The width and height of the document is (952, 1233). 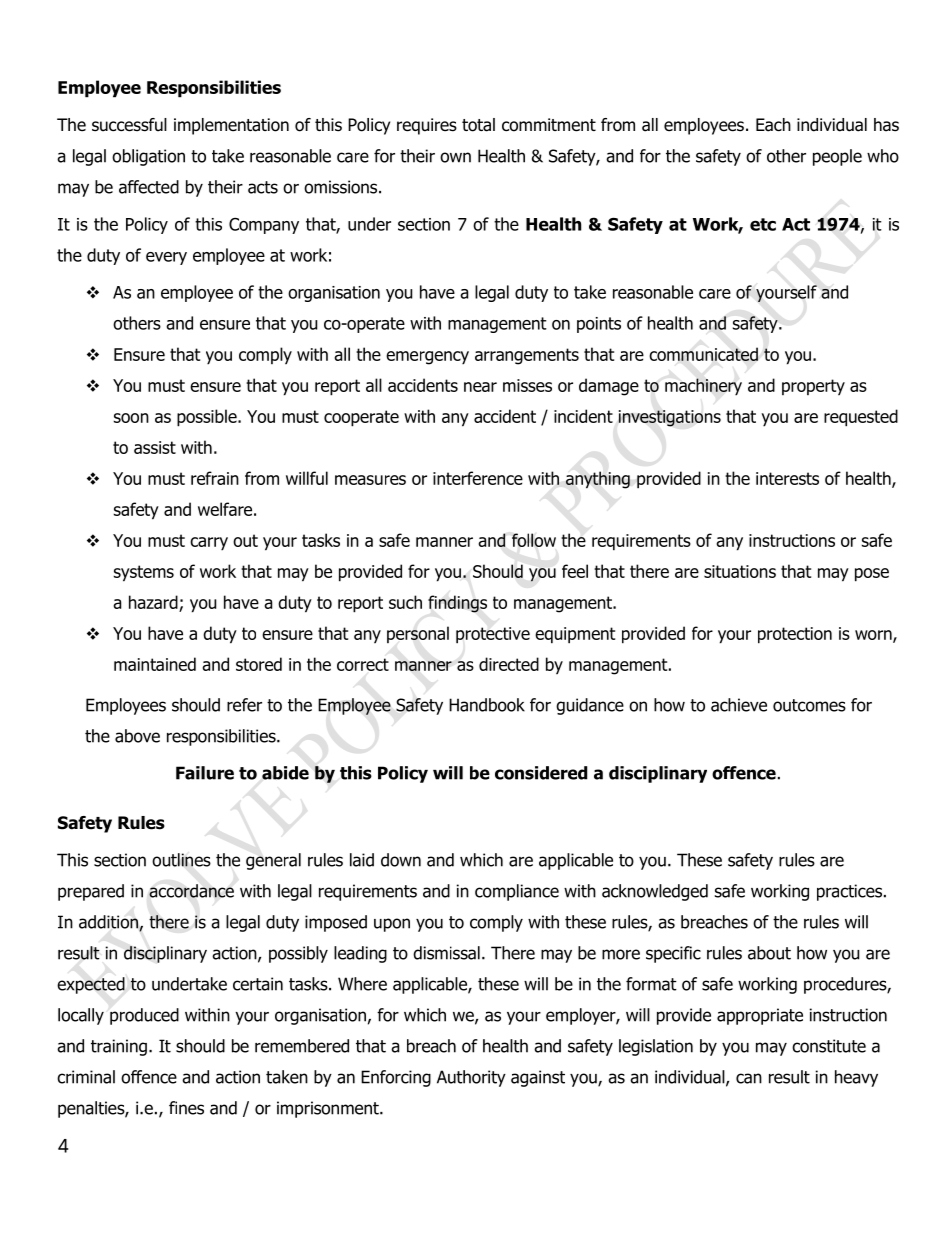 What do you see at coordinates (186, 1108) in the document?
I see `fines` at bounding box center [186, 1108].
